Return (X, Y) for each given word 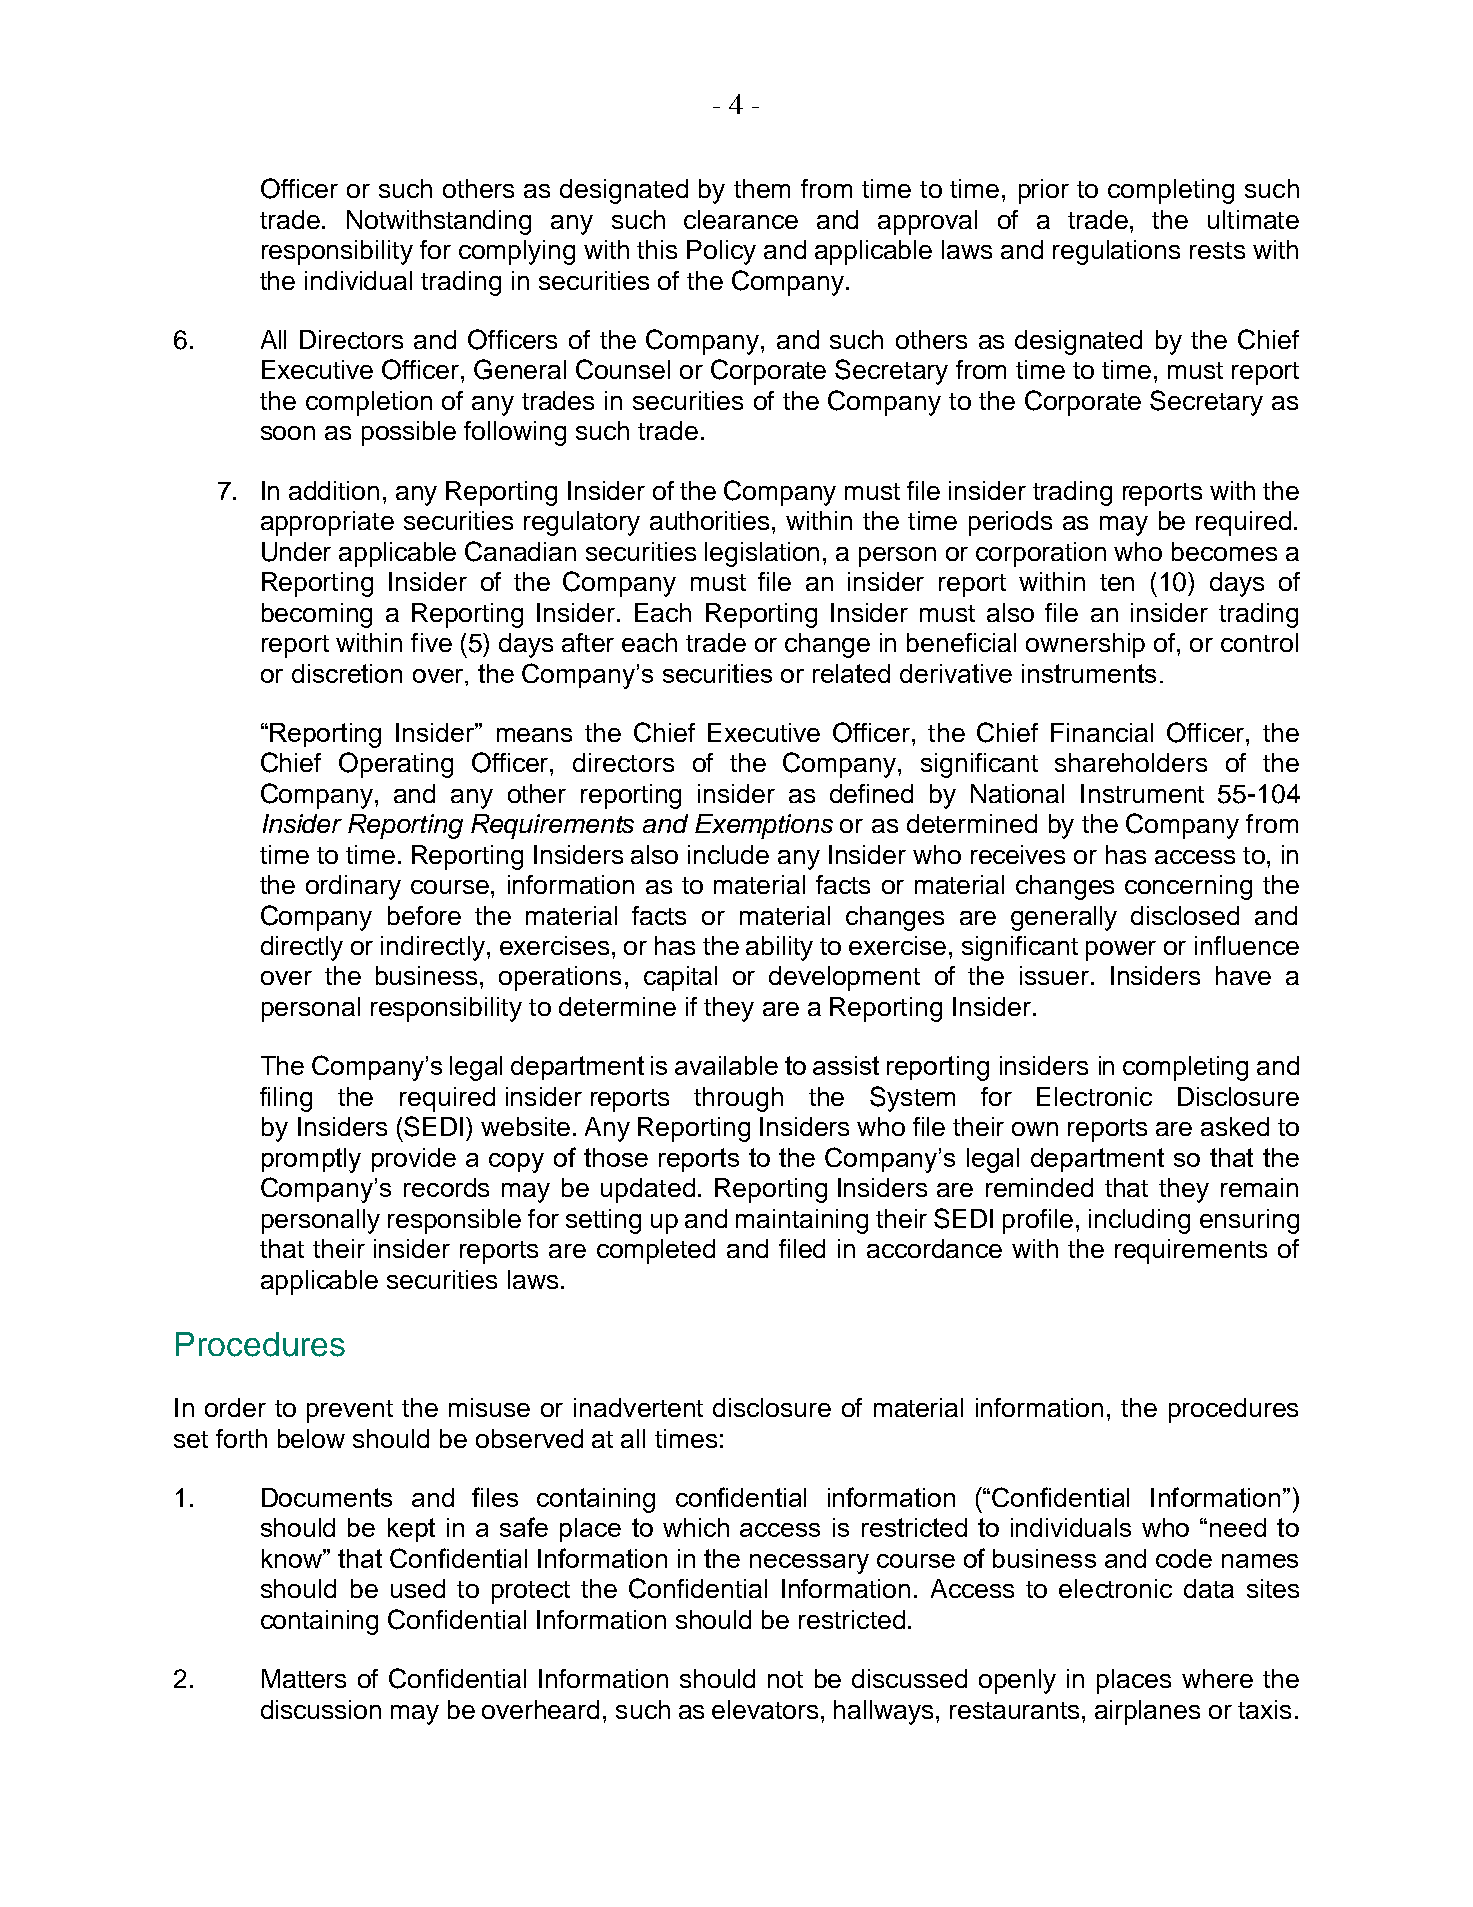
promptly (311, 1160)
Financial (1102, 732)
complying (517, 252)
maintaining (802, 1221)
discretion (347, 673)
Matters (304, 1678)
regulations (1116, 252)
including (1139, 1221)
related (851, 673)
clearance (741, 219)
